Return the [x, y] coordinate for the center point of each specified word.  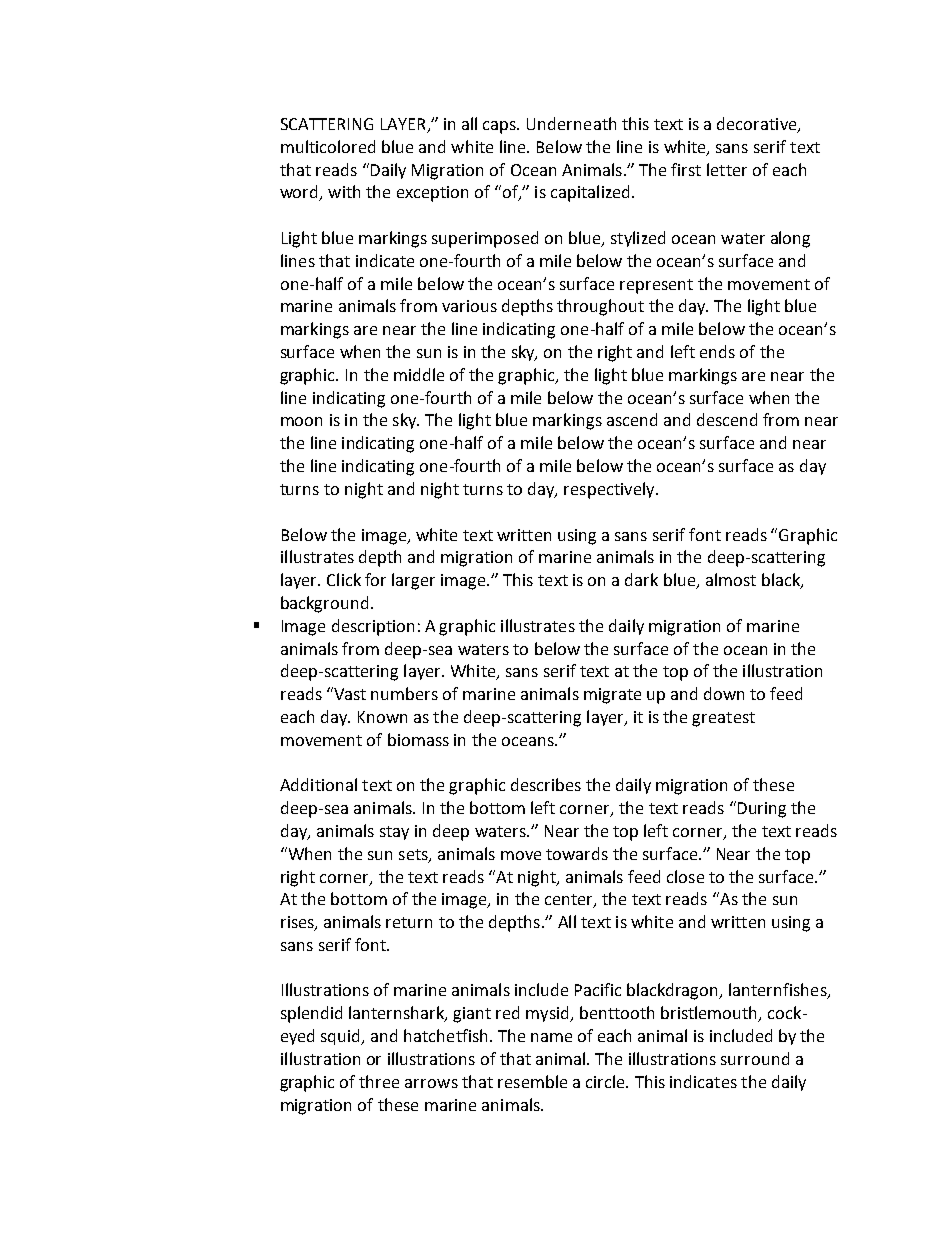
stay [394, 833]
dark [641, 579]
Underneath [571, 123]
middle [419, 374]
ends [717, 351]
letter [727, 169]
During [762, 810]
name [551, 1037]
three [379, 1081]
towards [577, 853]
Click [344, 579]
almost [731, 579]
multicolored [328, 146]
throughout [600, 307]
